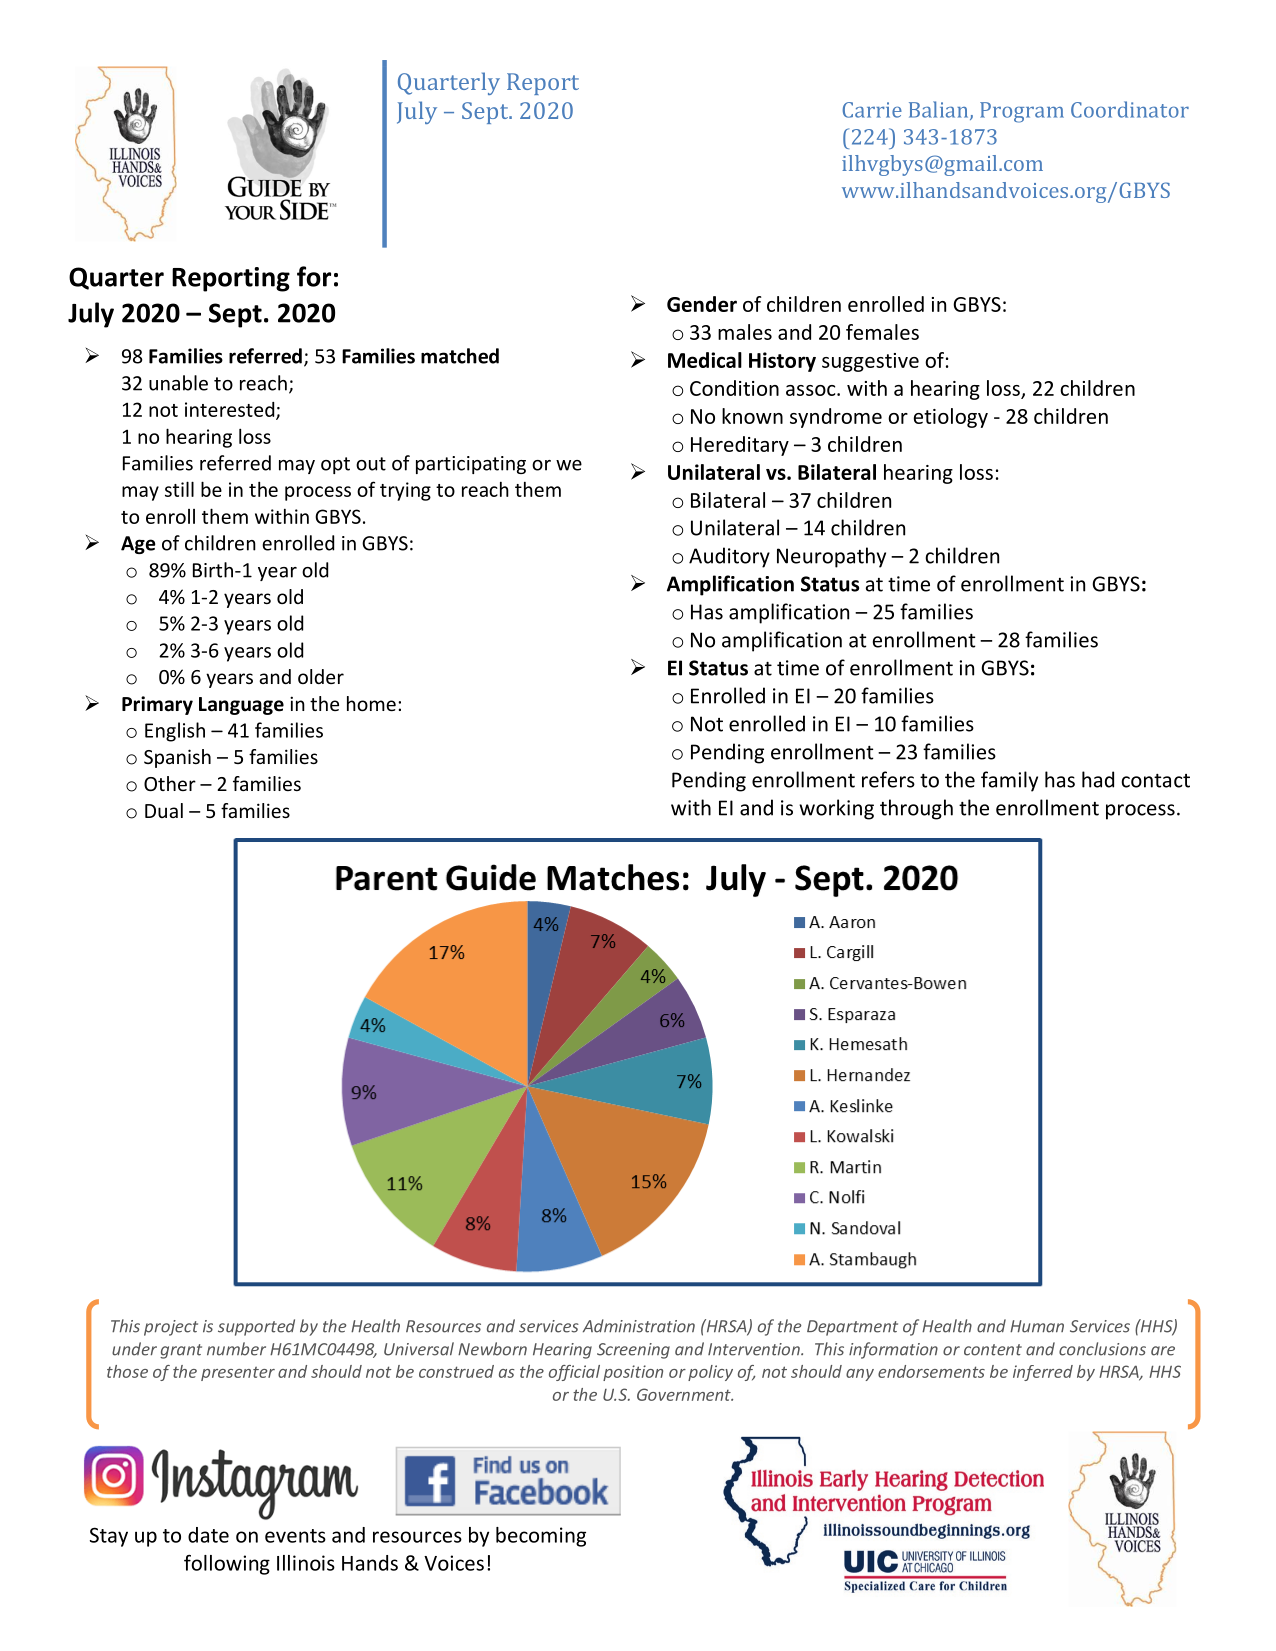 The height and width of the screenshot is (1651, 1276). Describe the element at coordinates (705, 360) in the screenshot. I see `Medical` at that location.
